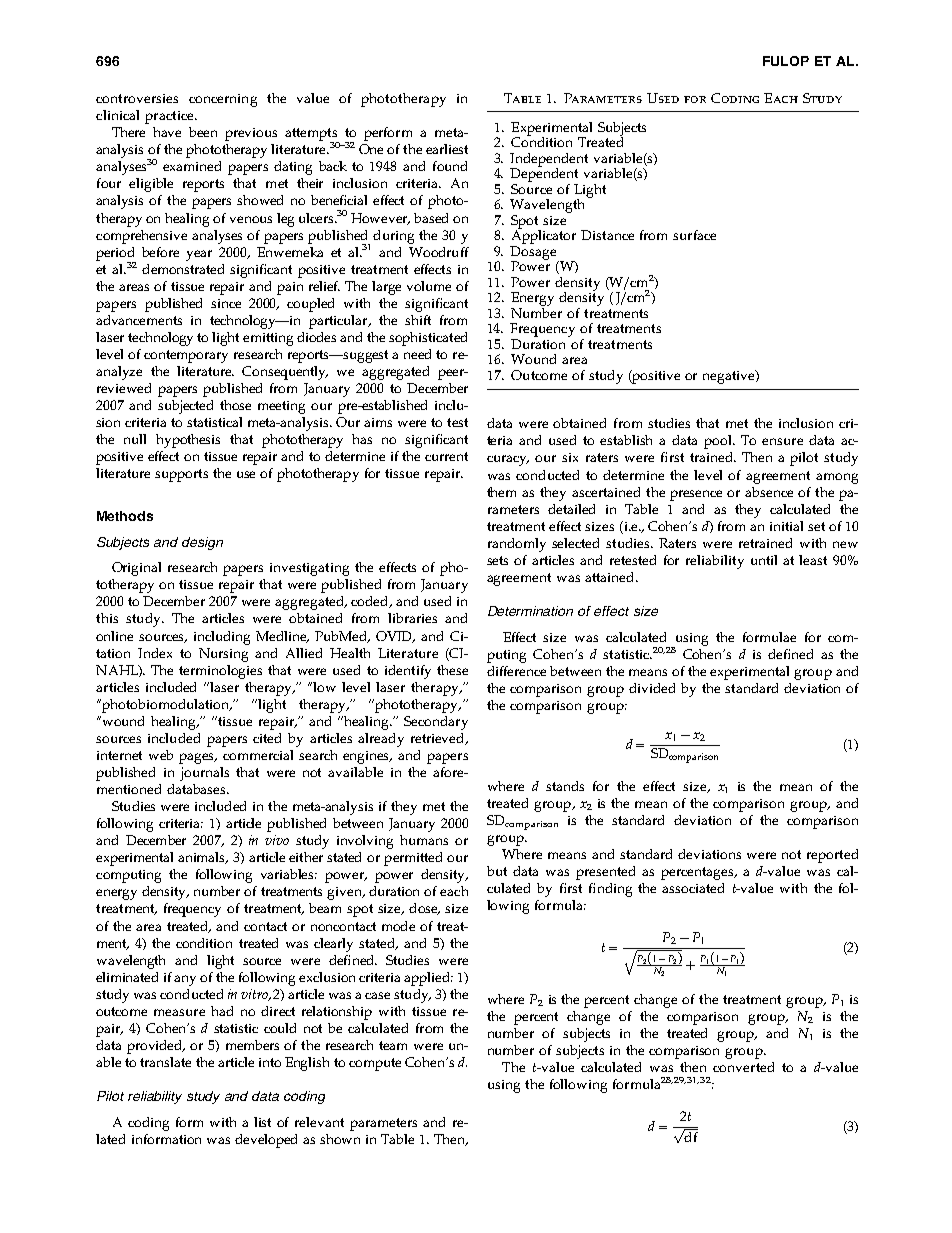  Describe the element at coordinates (204, 774) in the page. I see `journals` at that location.
